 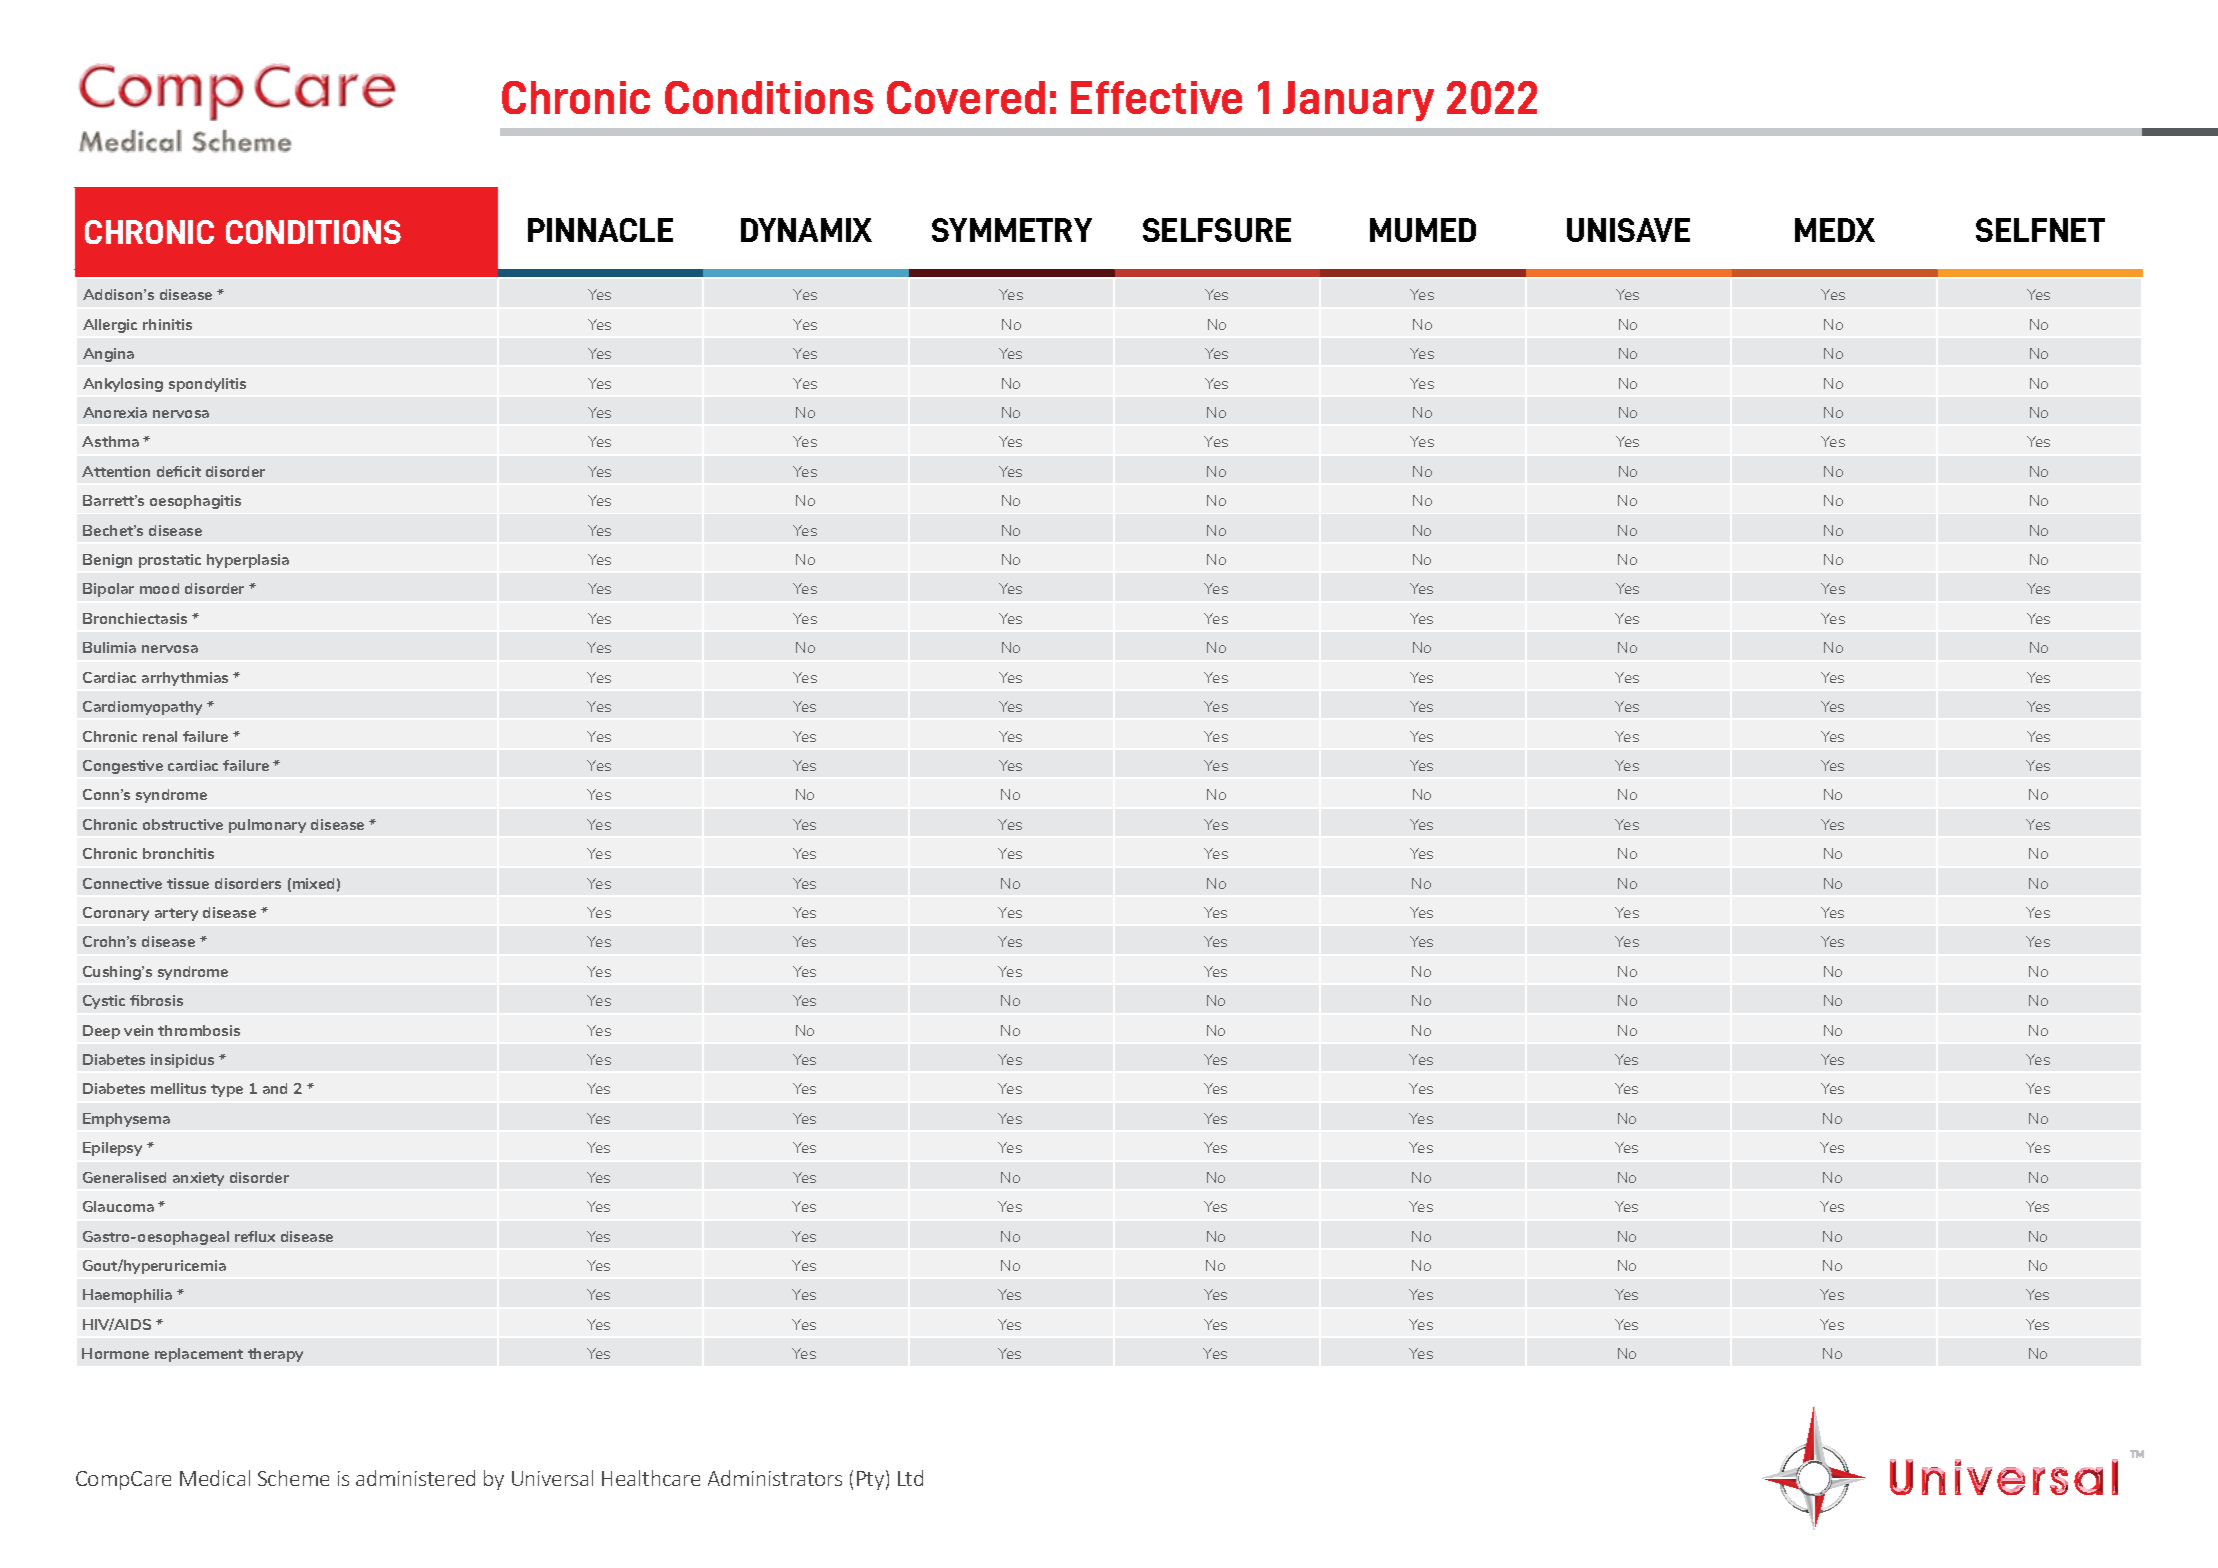 What do you see at coordinates (806, 230) in the screenshot?
I see `DYNAMIX` at bounding box center [806, 230].
